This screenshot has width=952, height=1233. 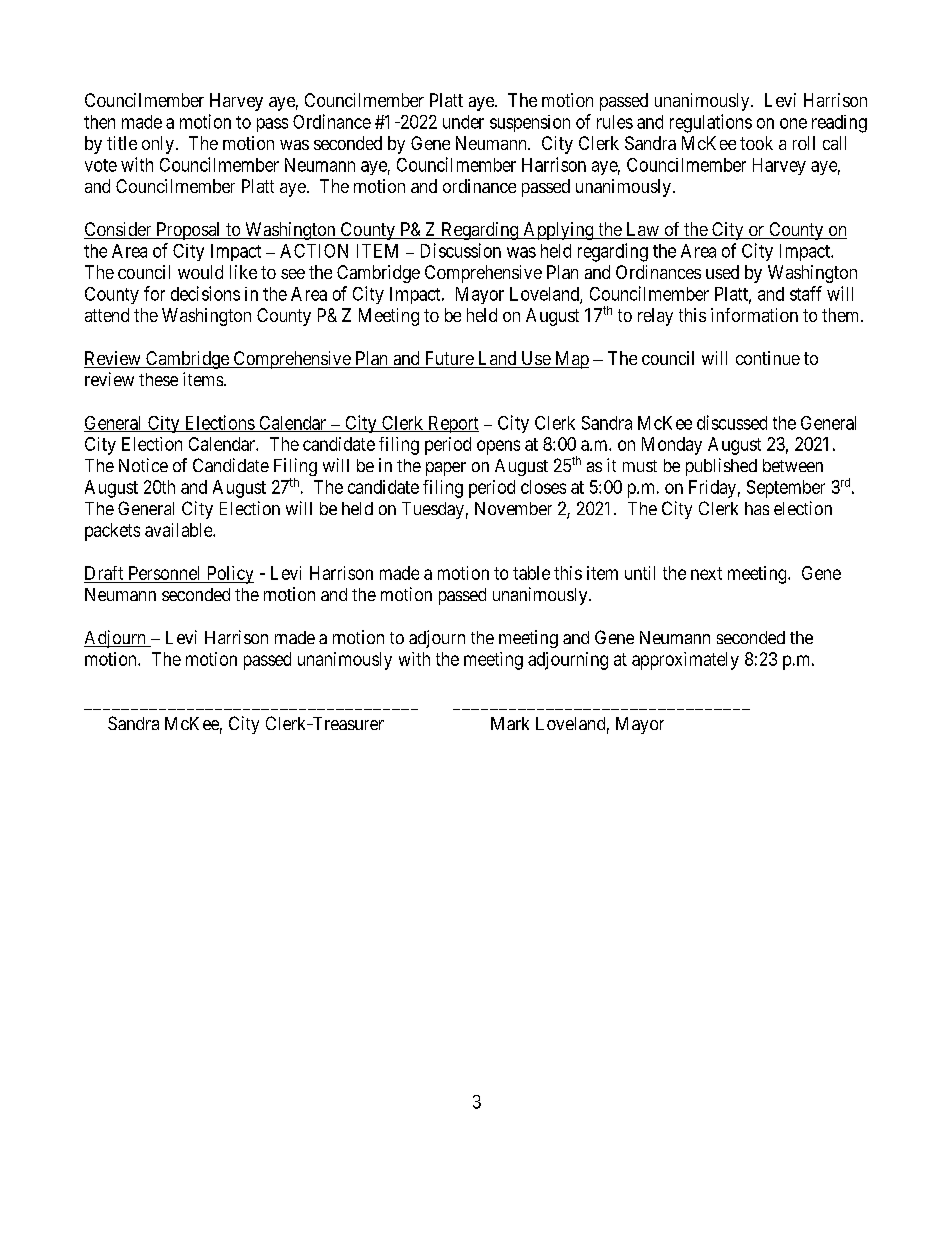 What do you see at coordinates (756, 143) in the screenshot?
I see `took` at bounding box center [756, 143].
